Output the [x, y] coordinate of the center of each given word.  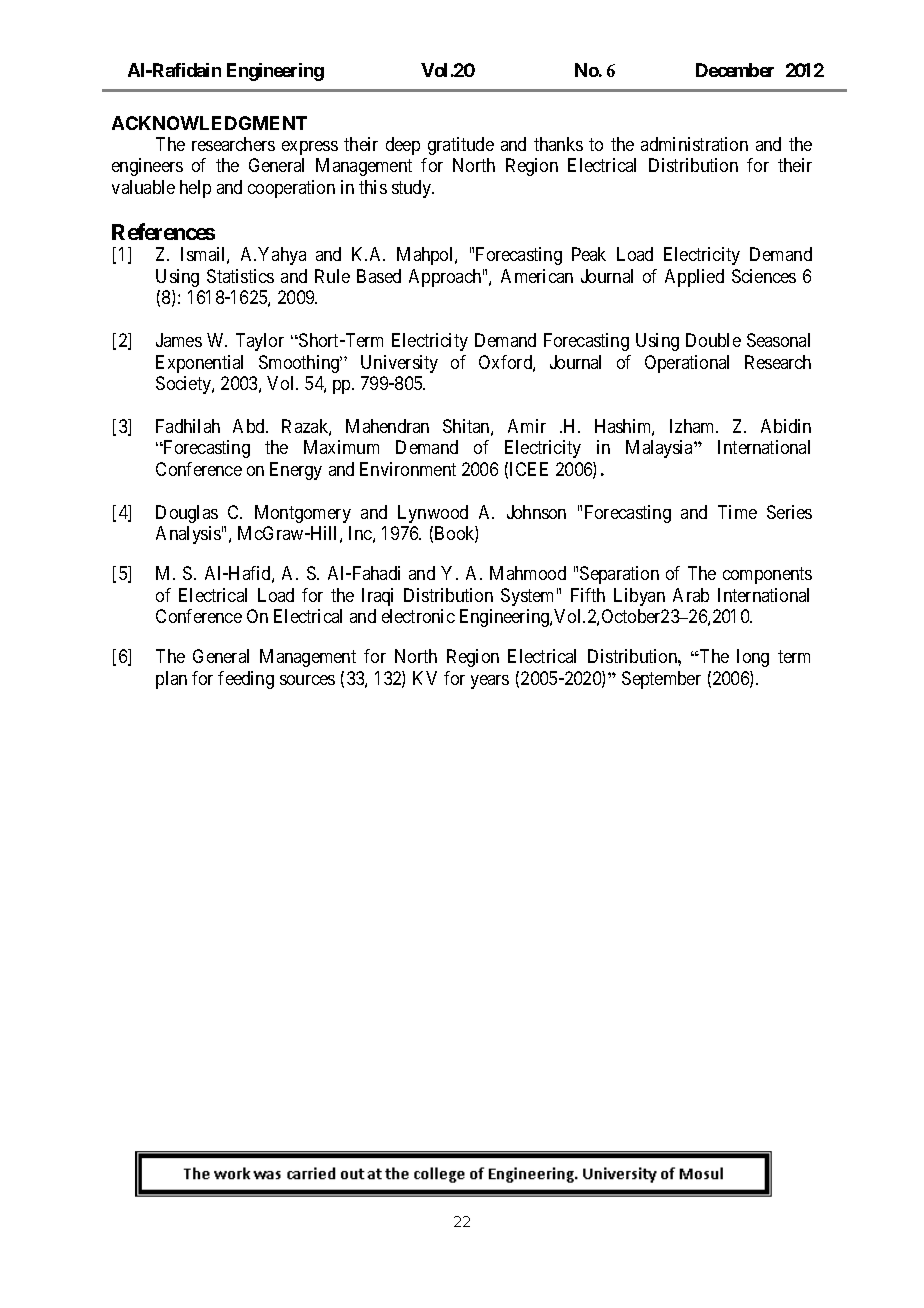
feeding [246, 680]
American [537, 276]
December [735, 70]
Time [737, 512]
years [490, 682]
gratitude [461, 146]
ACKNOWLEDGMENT [209, 123]
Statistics [240, 276]
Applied [694, 278]
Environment [408, 469]
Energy [296, 471]
